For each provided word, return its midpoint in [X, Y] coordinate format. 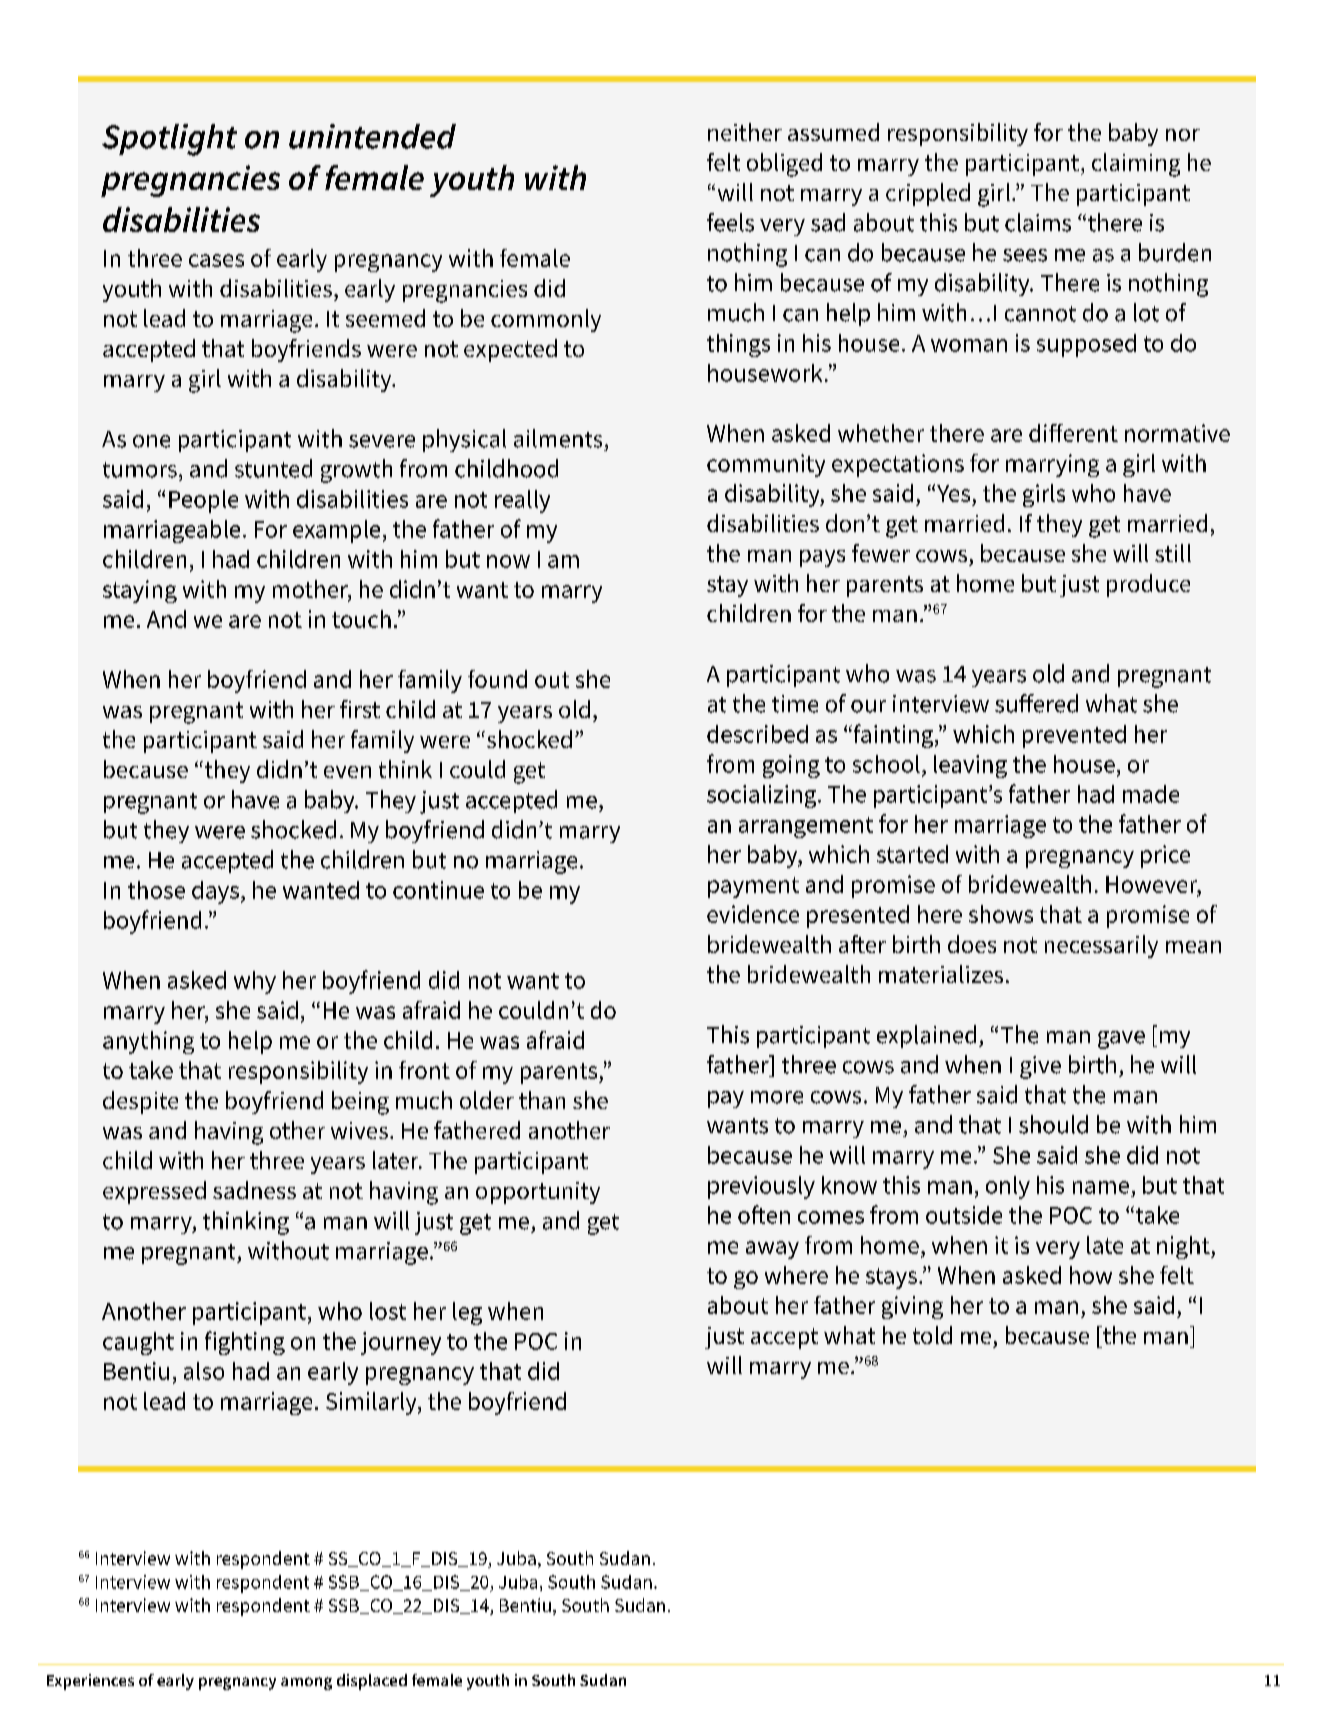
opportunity [538, 1193]
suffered [1036, 703]
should [1053, 1124]
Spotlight [169, 140]
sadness [254, 1190]
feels [730, 222]
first [360, 709]
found [497, 679]
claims [1038, 222]
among [306, 1683]
